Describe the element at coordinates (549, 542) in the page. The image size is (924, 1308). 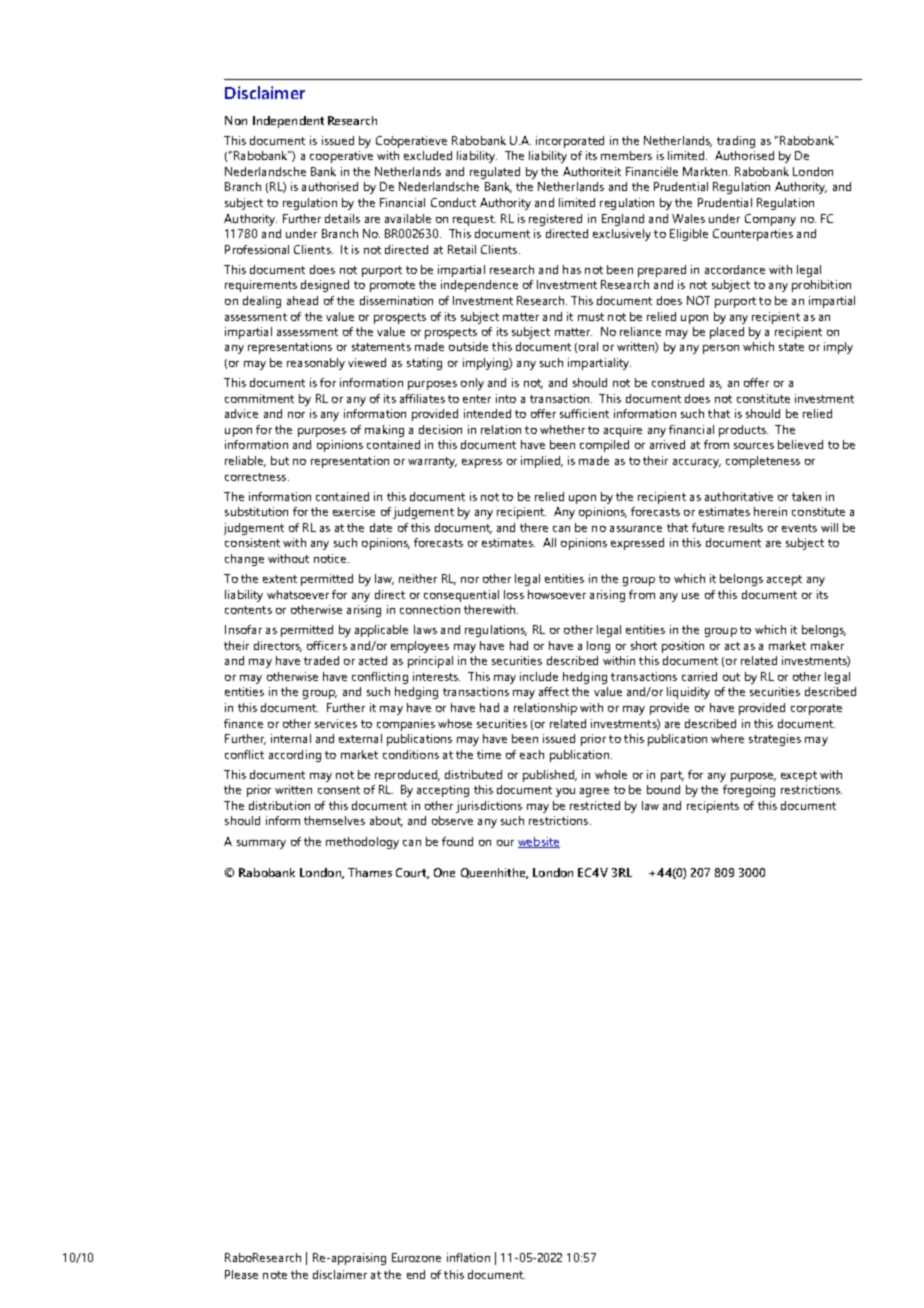
I see `All` at that location.
